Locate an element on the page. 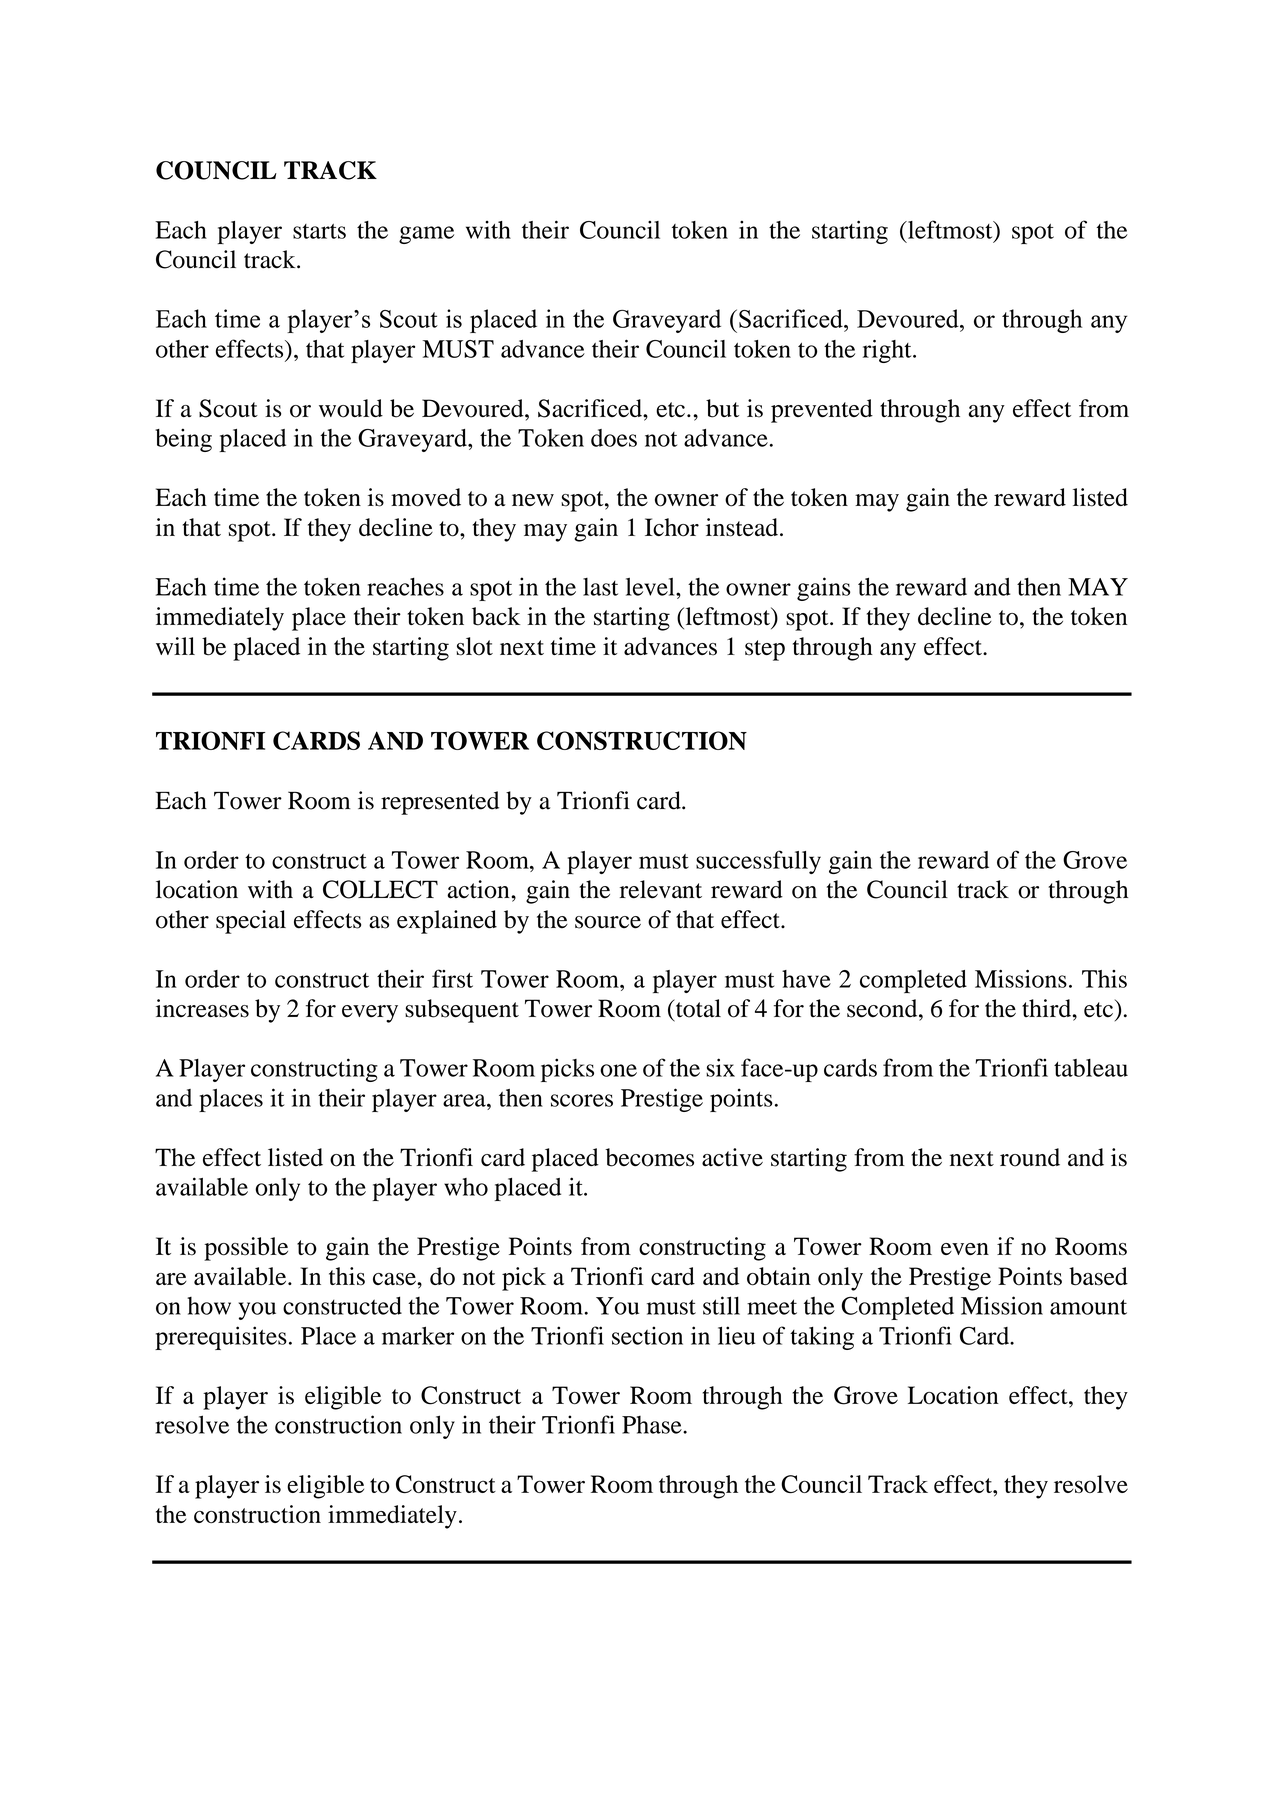 The width and height of the page is (1283, 1814). starts is located at coordinates (319, 231).
